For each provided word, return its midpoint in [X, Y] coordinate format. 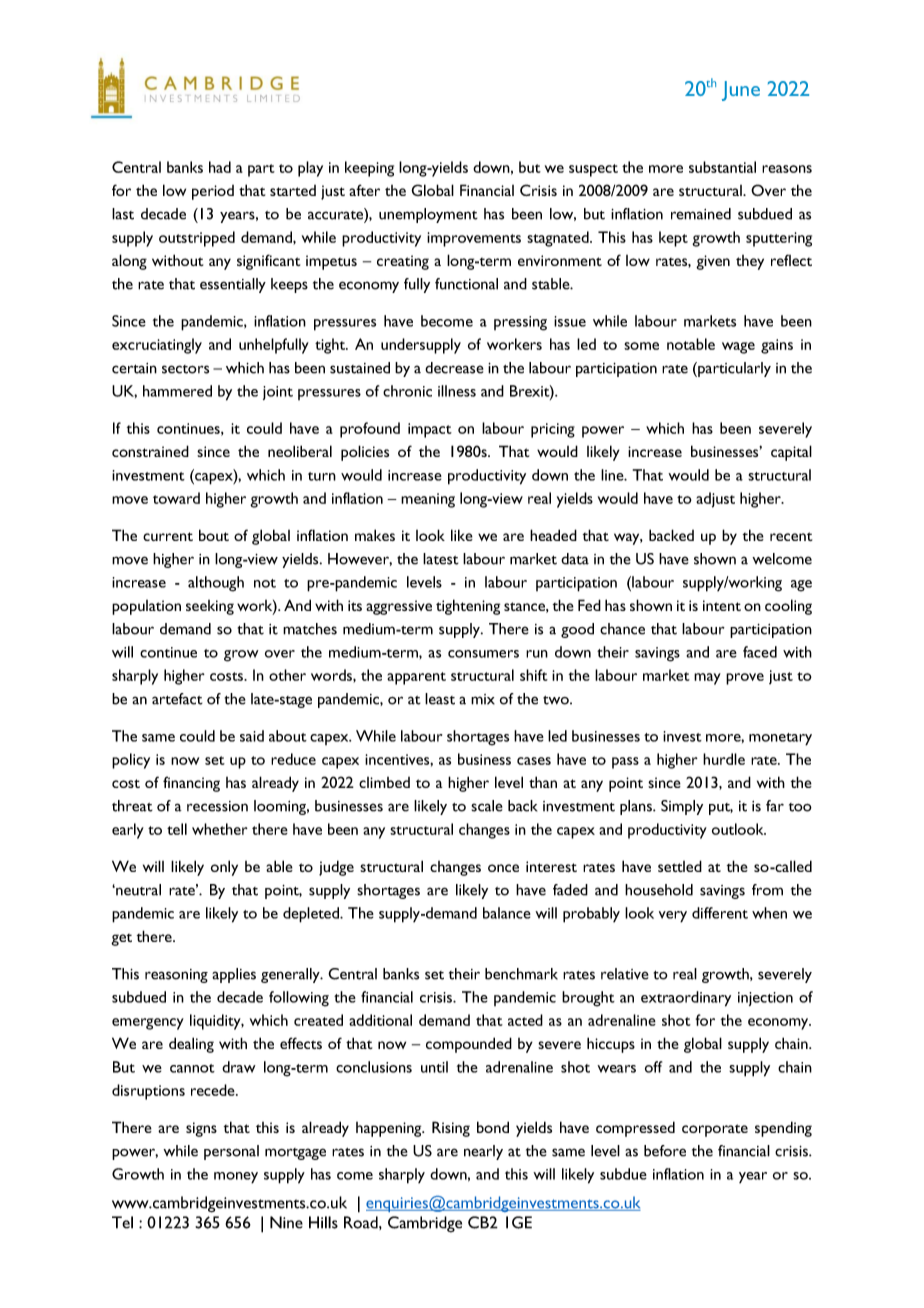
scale [487, 806]
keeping [369, 169]
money [236, 1178]
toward [176, 498]
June [741, 91]
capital [791, 453]
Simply [682, 807]
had [220, 167]
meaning [428, 500]
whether [220, 829]
